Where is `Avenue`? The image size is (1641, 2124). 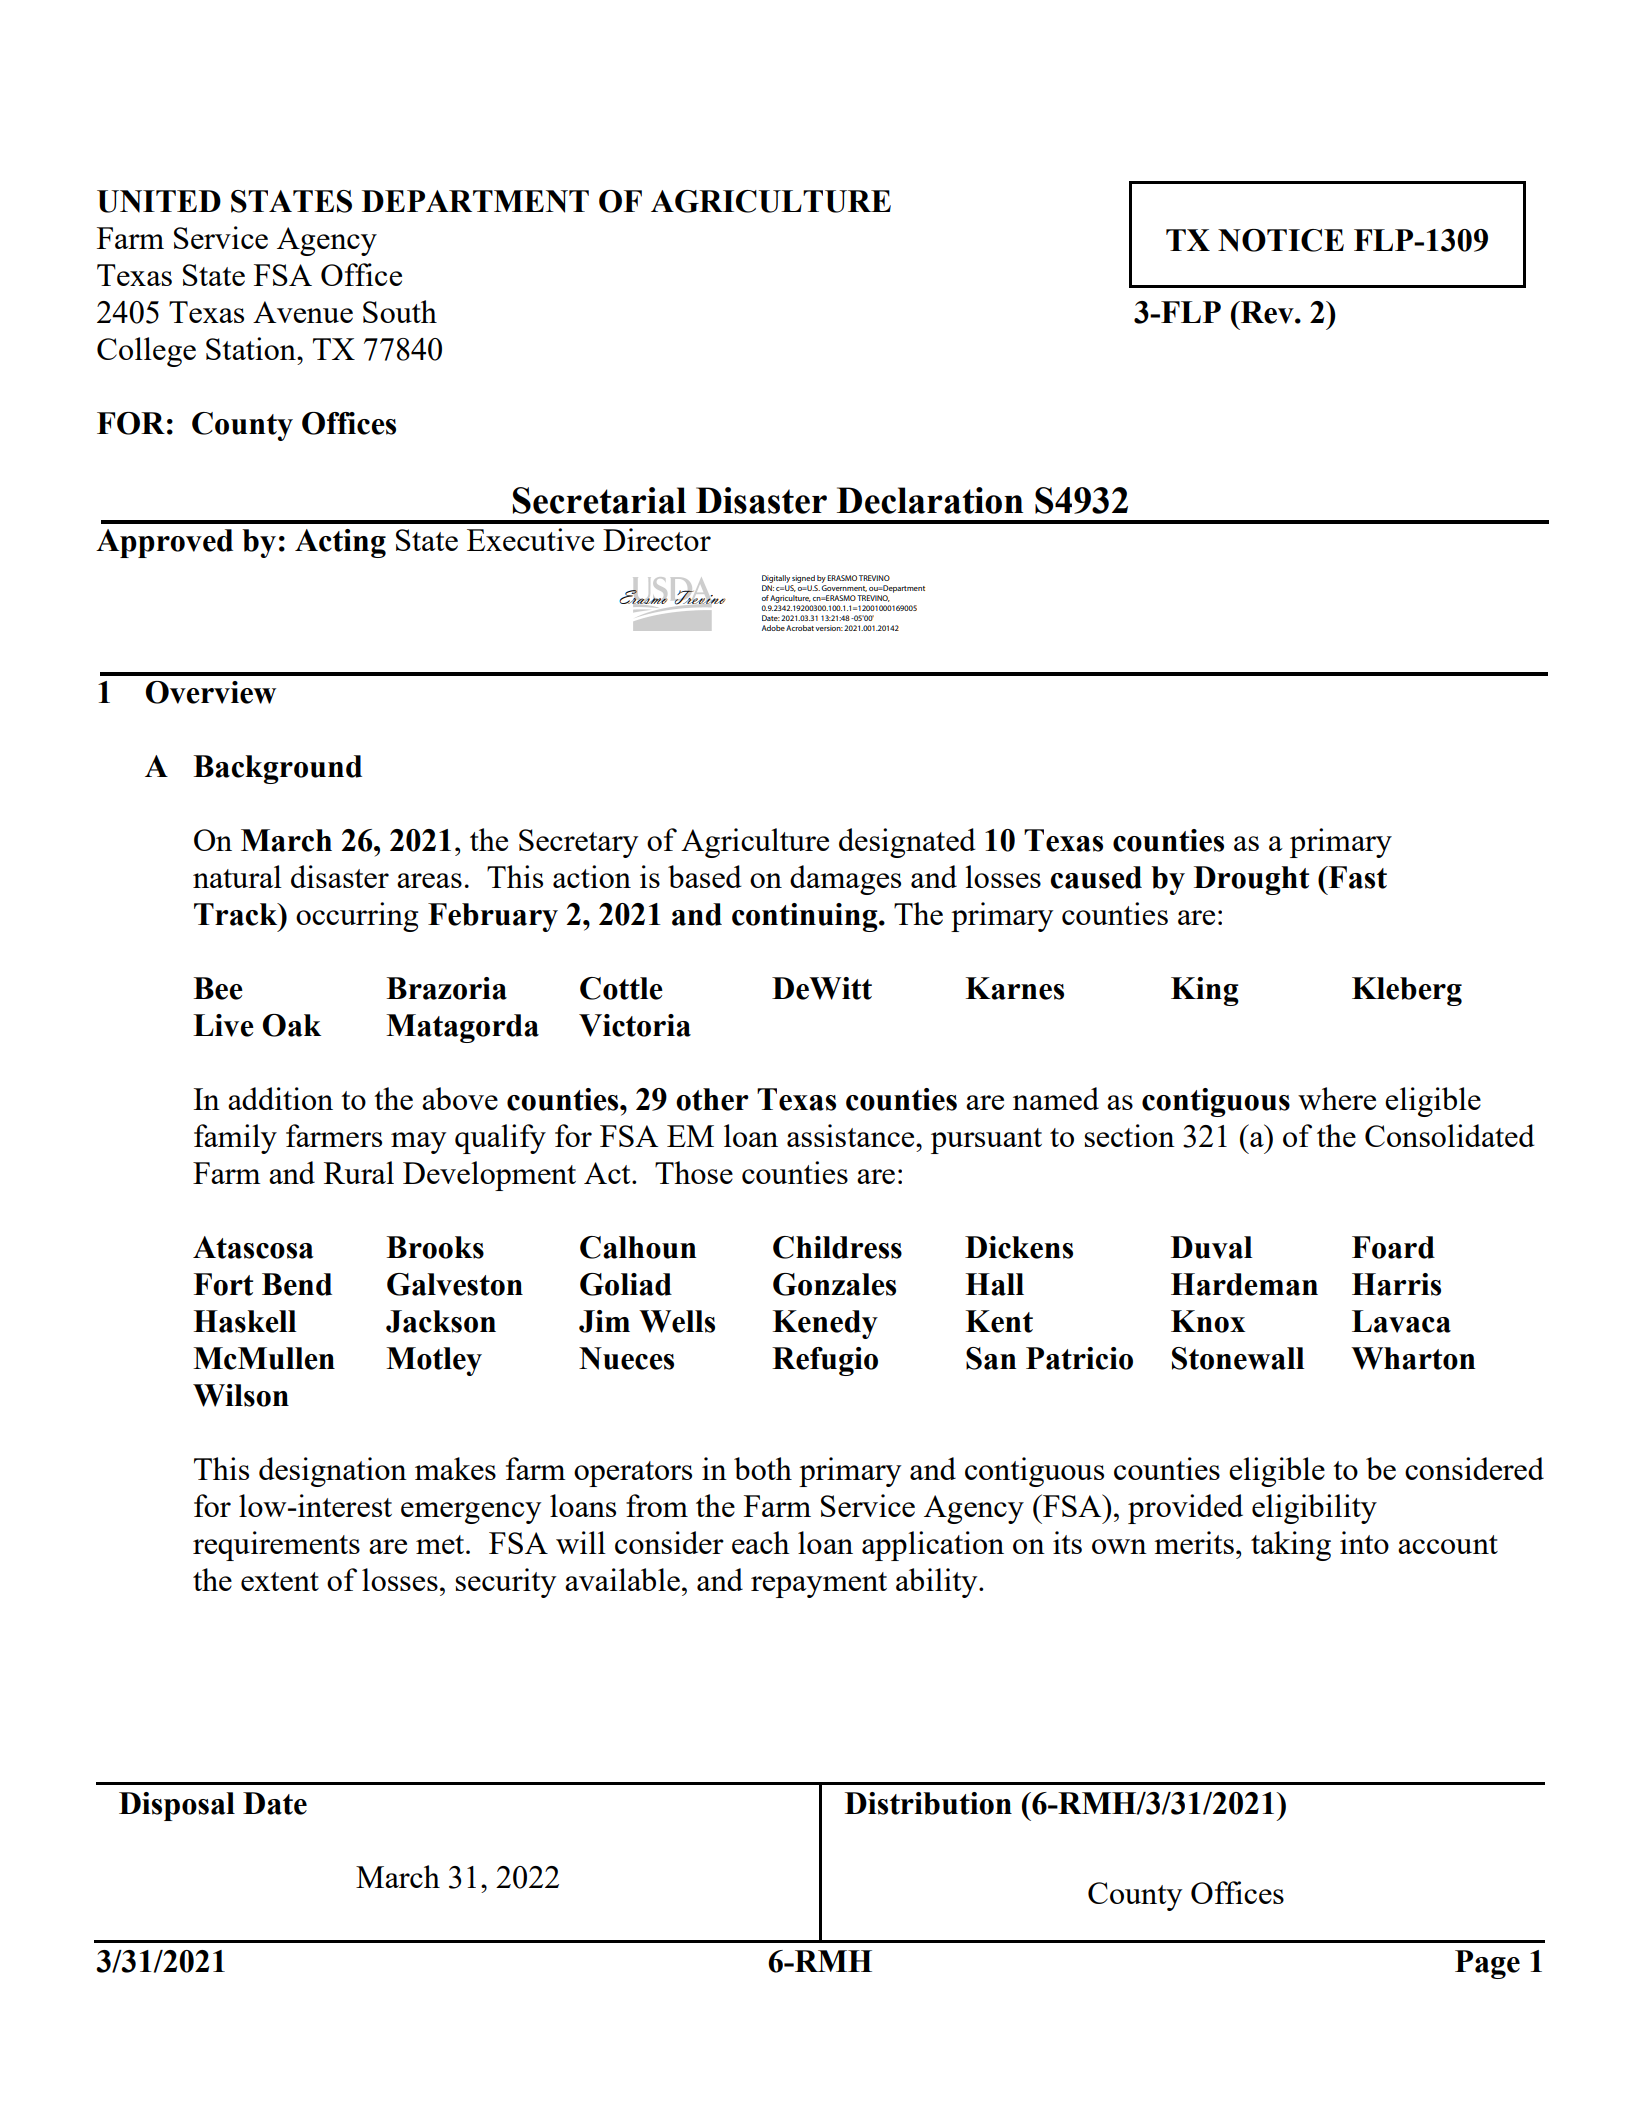 Avenue is located at coordinates (303, 312).
